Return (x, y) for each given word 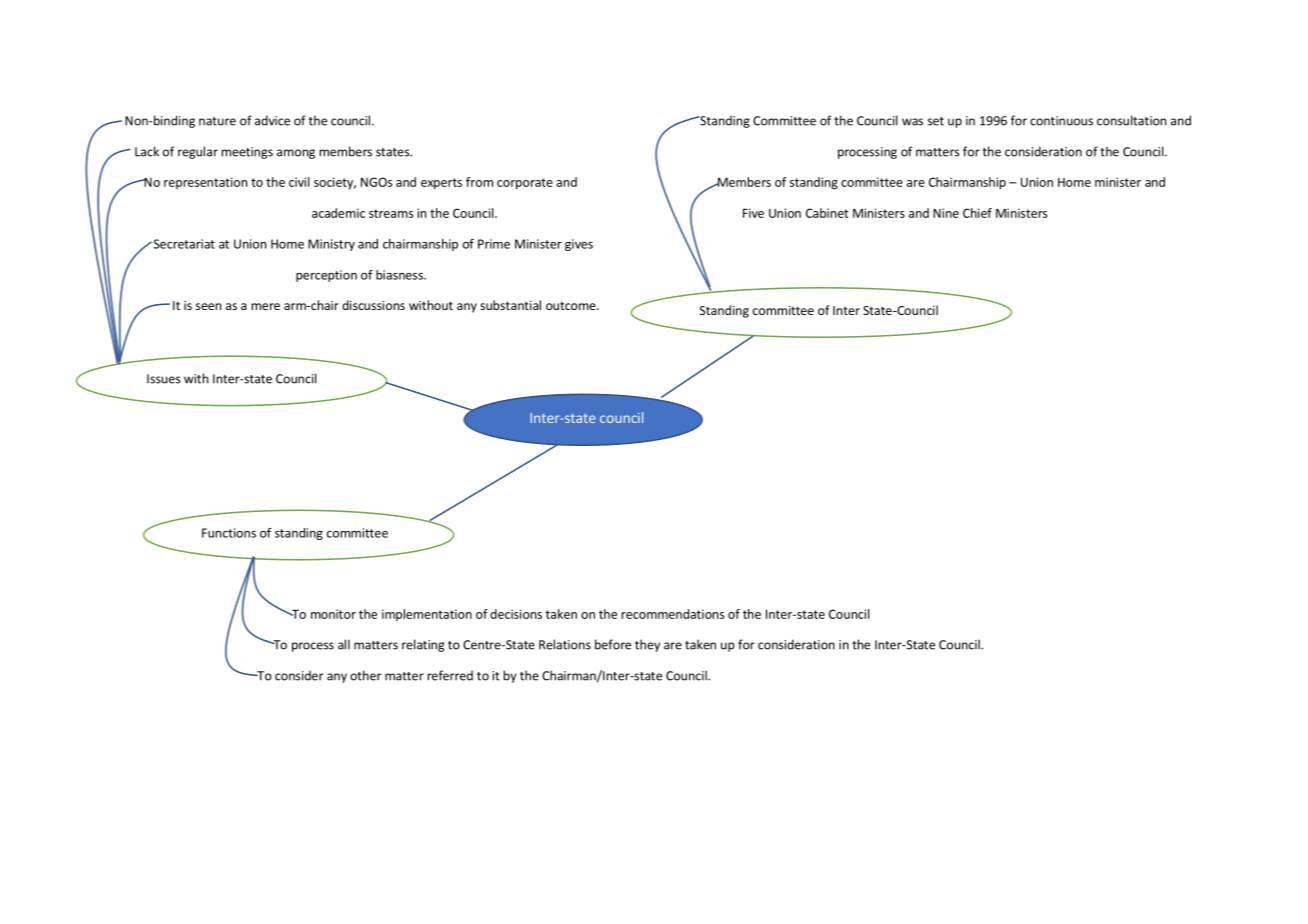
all (344, 644)
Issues (163, 379)
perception (326, 276)
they (647, 645)
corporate (525, 184)
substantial (510, 305)
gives (579, 245)
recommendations (673, 614)
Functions (229, 533)
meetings (247, 153)
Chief (977, 213)
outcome (572, 306)
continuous (1061, 121)
